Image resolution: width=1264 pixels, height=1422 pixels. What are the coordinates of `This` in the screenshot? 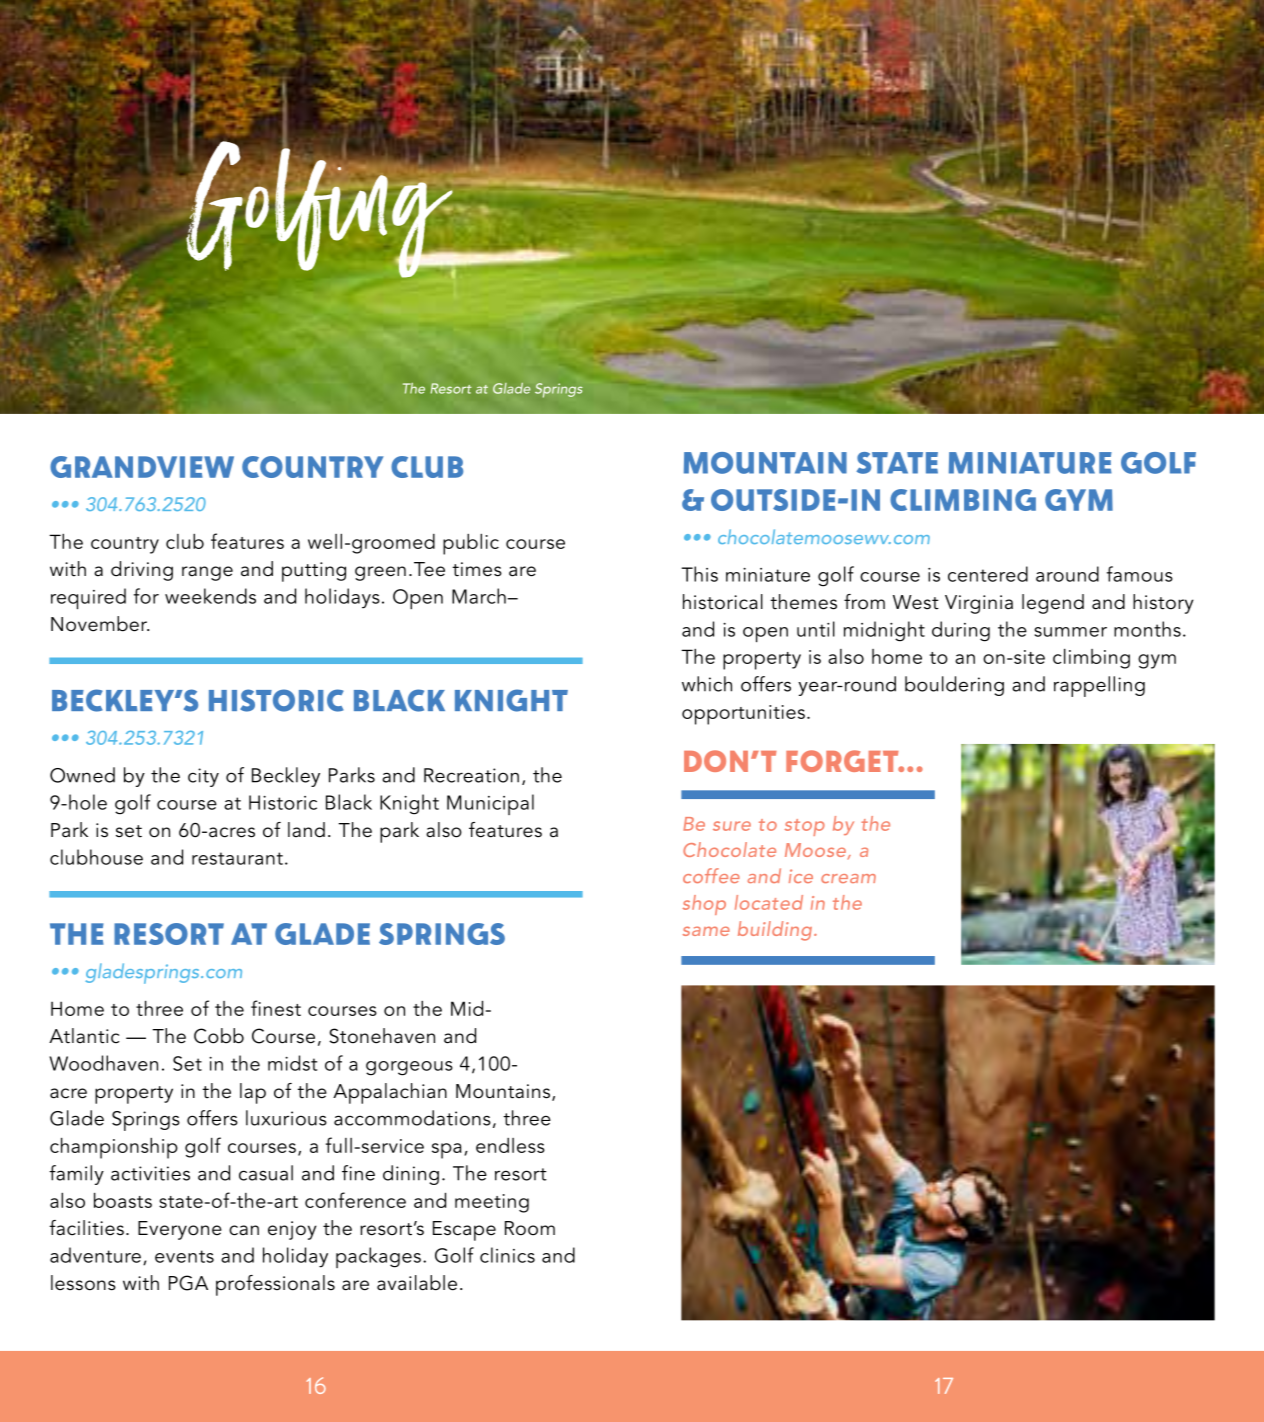 It's located at (700, 574).
